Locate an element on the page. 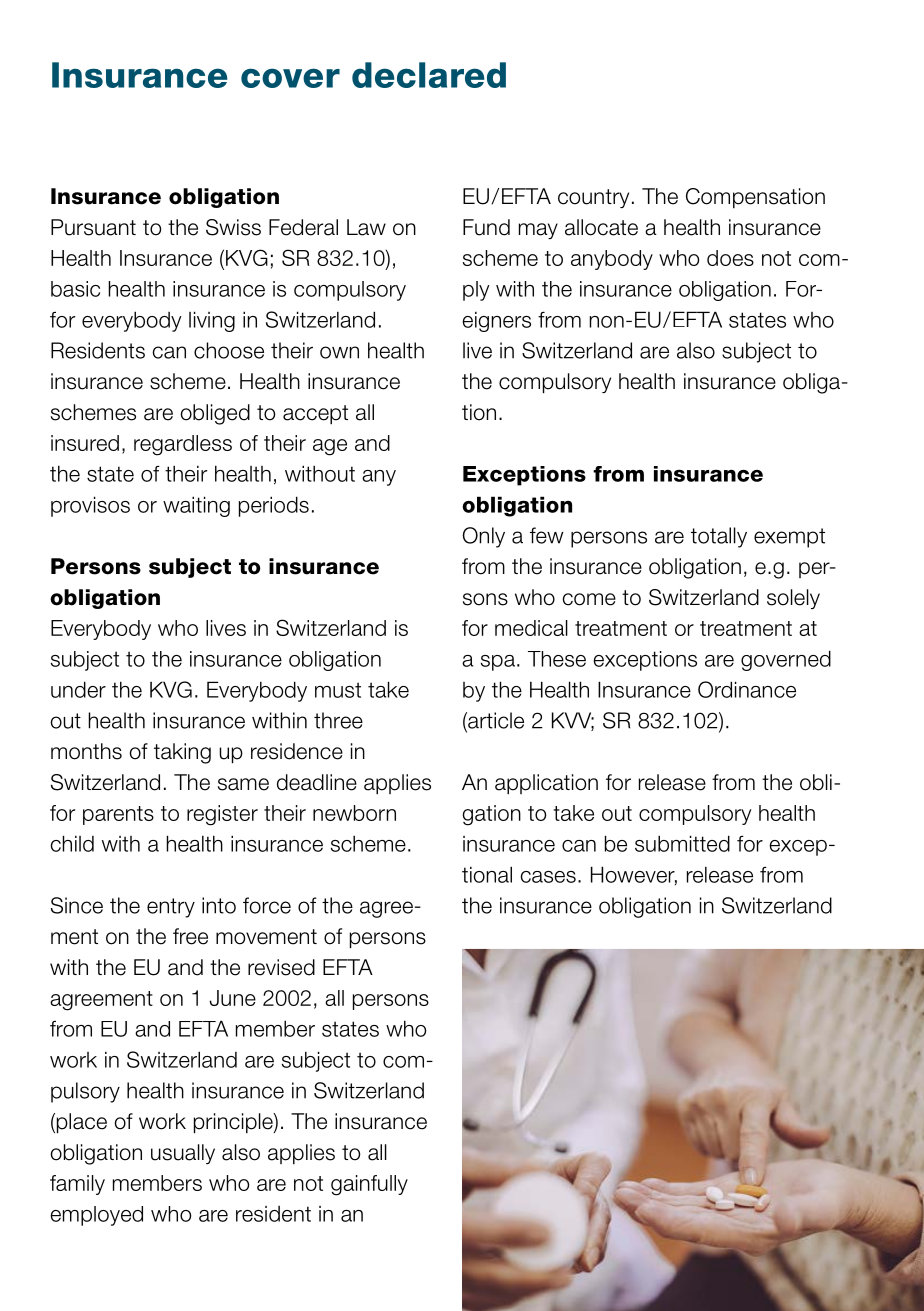  under is located at coordinates (78, 689).
